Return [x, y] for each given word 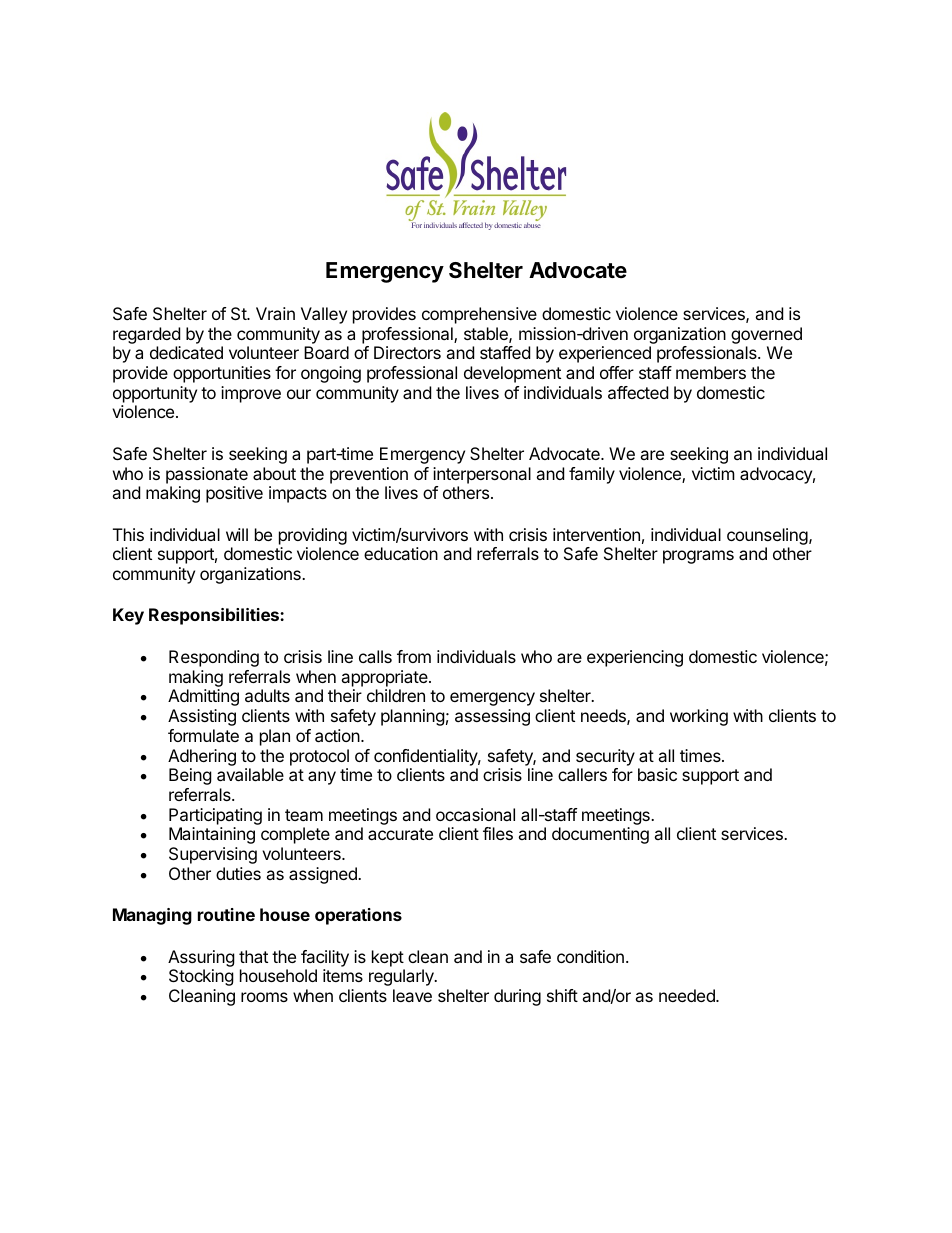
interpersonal [482, 475]
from [414, 656]
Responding [214, 658]
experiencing [635, 658]
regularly [402, 977]
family [592, 475]
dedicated [186, 352]
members [711, 372]
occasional [475, 814]
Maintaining [212, 835]
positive [234, 494]
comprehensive [479, 315]
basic [657, 774]
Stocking [201, 977]
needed [688, 995]
